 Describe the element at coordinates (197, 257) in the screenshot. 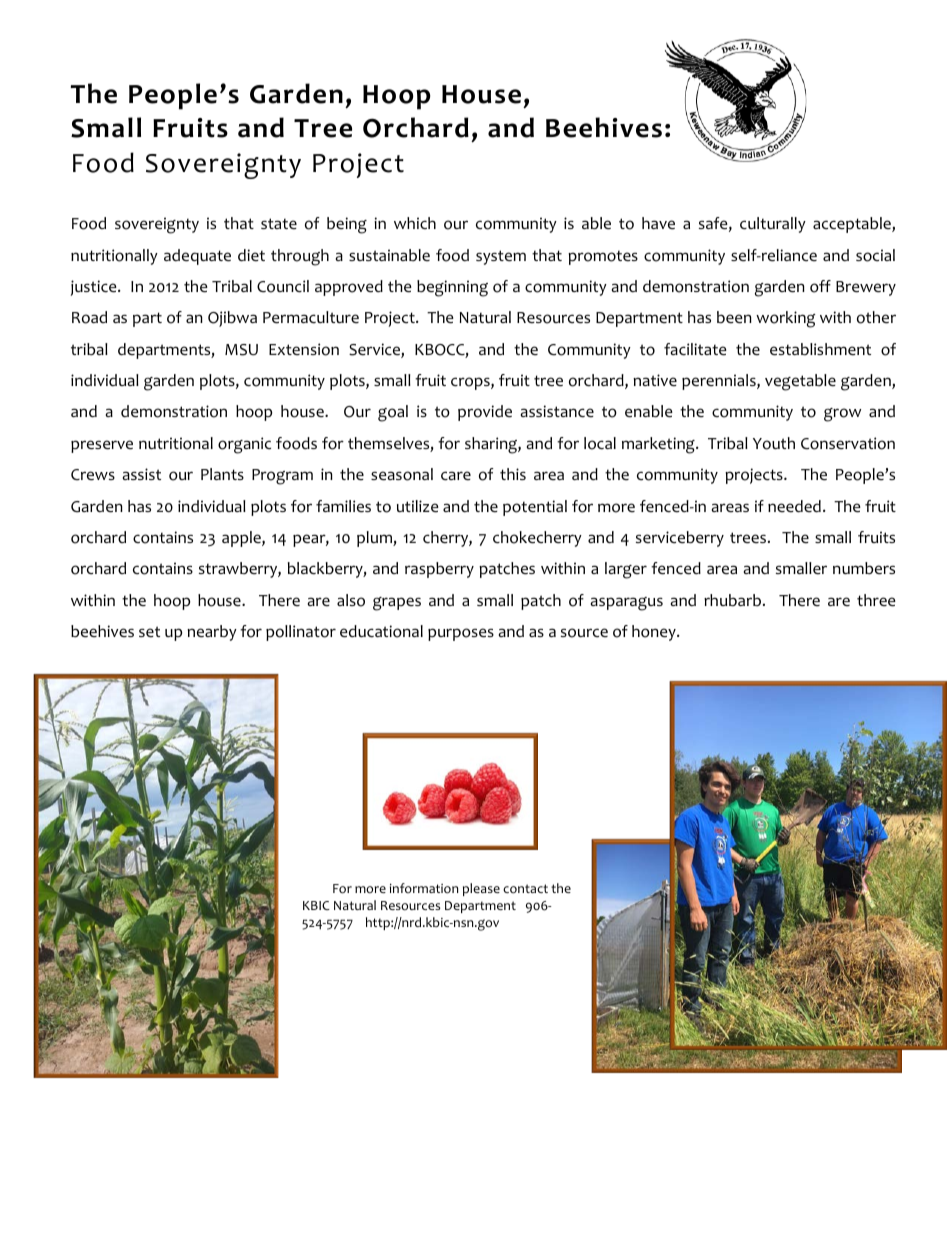

I see `adequate` at that location.
